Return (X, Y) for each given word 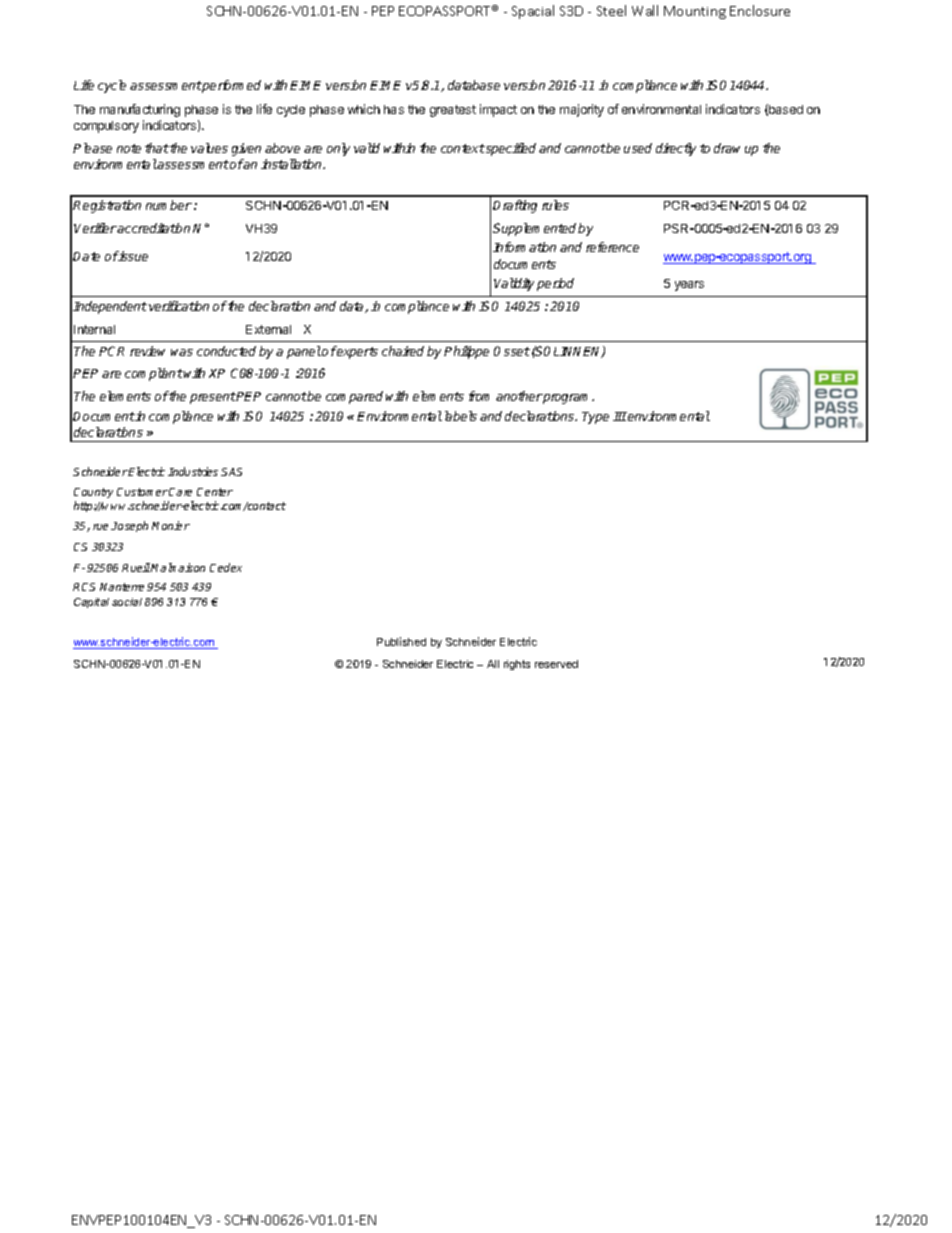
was (182, 352)
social (127, 602)
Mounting (695, 12)
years (689, 286)
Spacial (533, 12)
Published (401, 641)
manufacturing (140, 110)
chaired (403, 351)
